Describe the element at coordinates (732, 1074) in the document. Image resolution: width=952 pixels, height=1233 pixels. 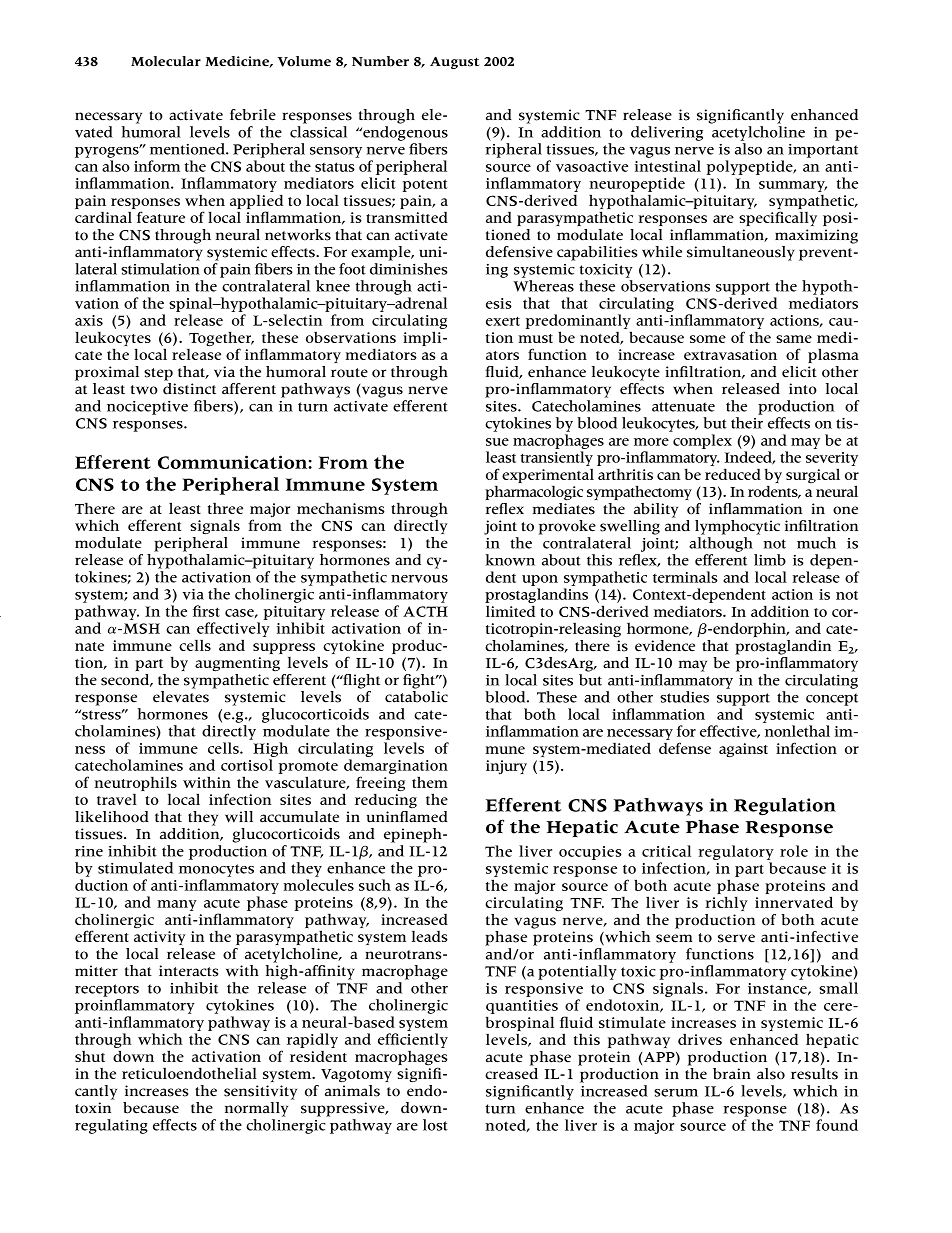
I see `brain` at that location.
